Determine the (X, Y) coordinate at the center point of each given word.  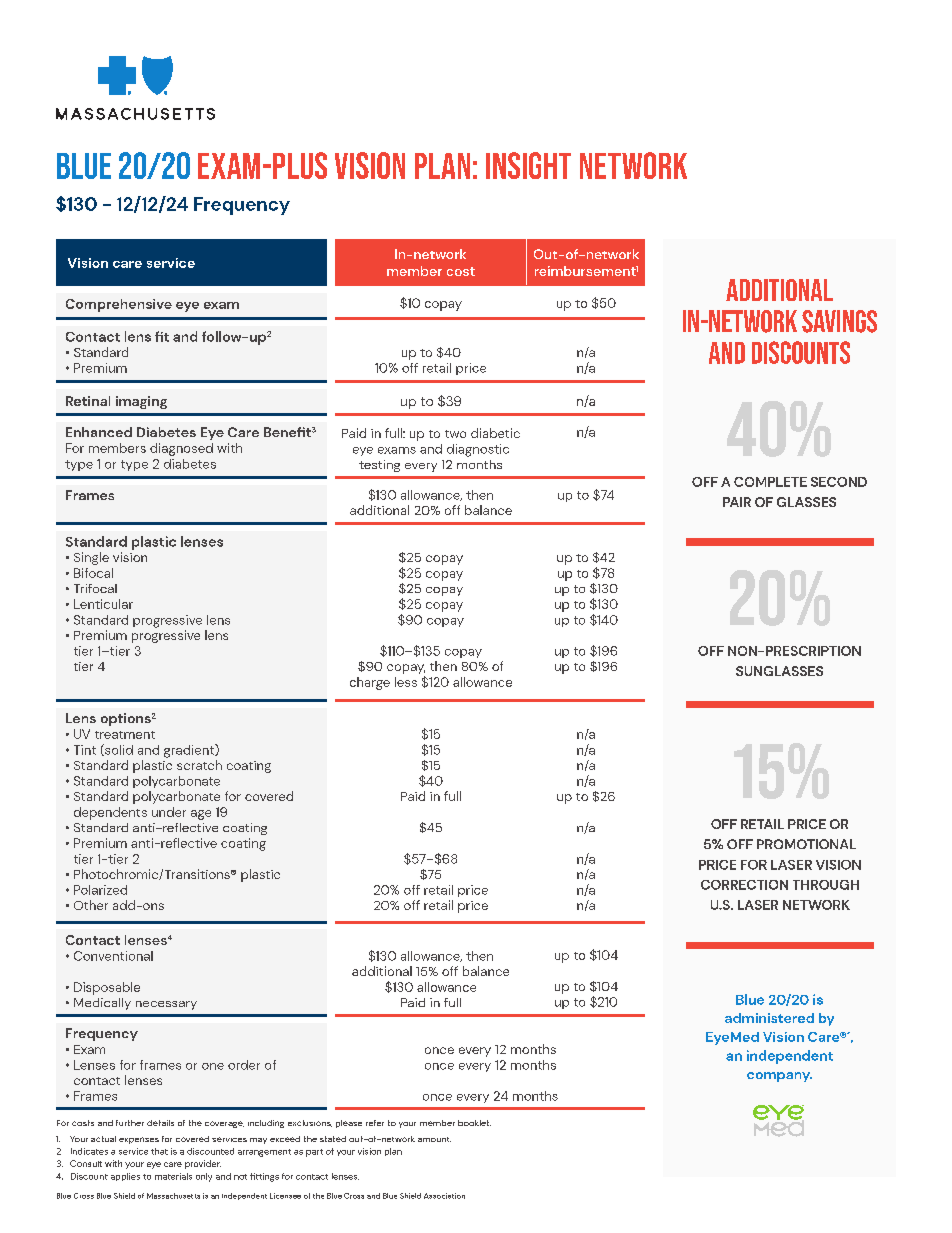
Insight (528, 165)
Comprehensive (119, 305)
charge (370, 683)
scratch (199, 765)
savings (839, 321)
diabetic (495, 433)
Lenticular (103, 604)
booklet (474, 1123)
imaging (141, 402)
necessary (166, 1005)
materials (173, 1176)
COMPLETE (770, 482)
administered (769, 1018)
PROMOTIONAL (806, 844)
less (406, 682)
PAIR (737, 502)
